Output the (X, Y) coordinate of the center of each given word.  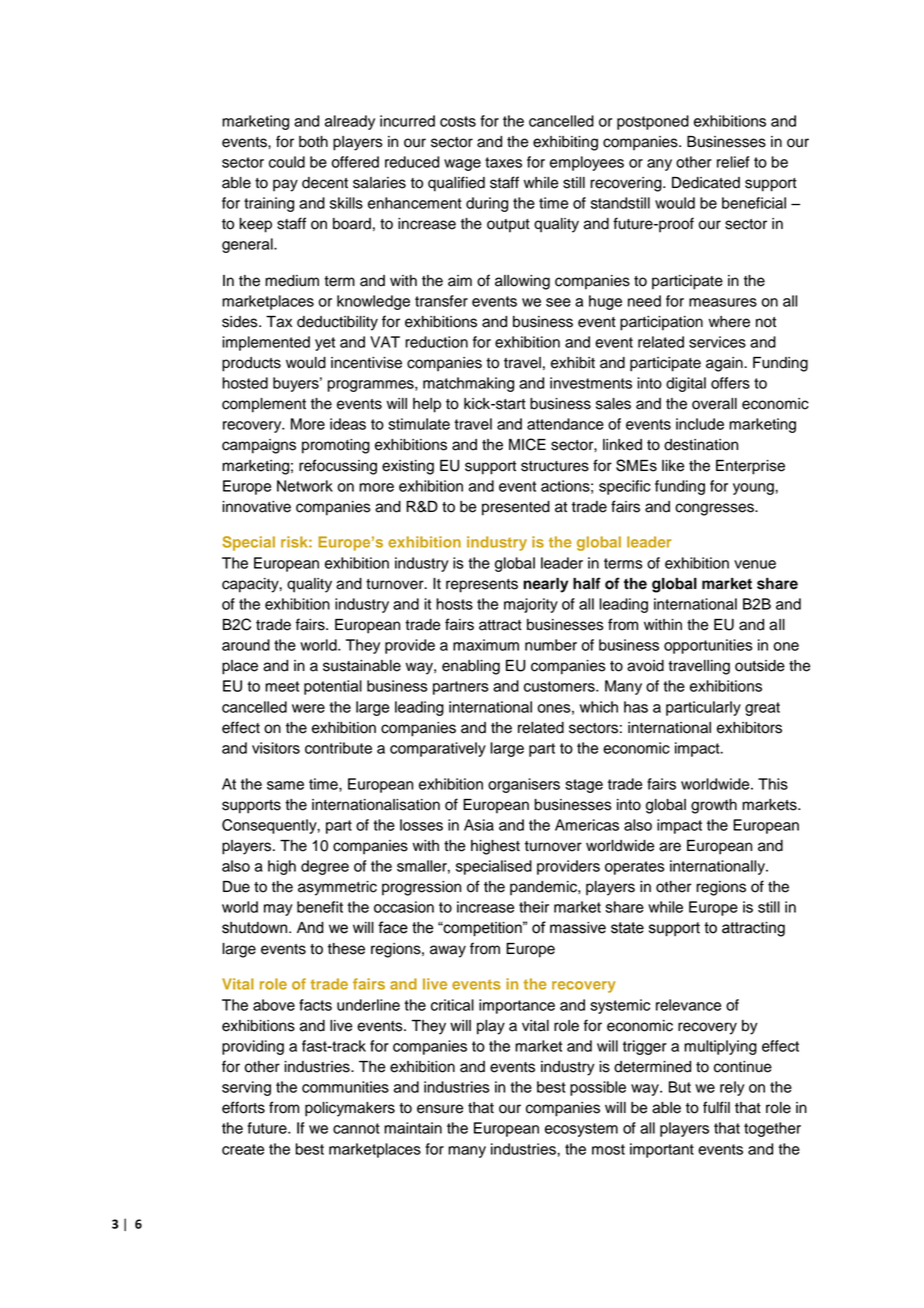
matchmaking (468, 384)
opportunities (708, 646)
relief (733, 162)
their (534, 907)
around (246, 645)
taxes (503, 162)
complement (264, 405)
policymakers (350, 1109)
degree (325, 867)
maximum (486, 645)
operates (635, 868)
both (313, 142)
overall (714, 404)
